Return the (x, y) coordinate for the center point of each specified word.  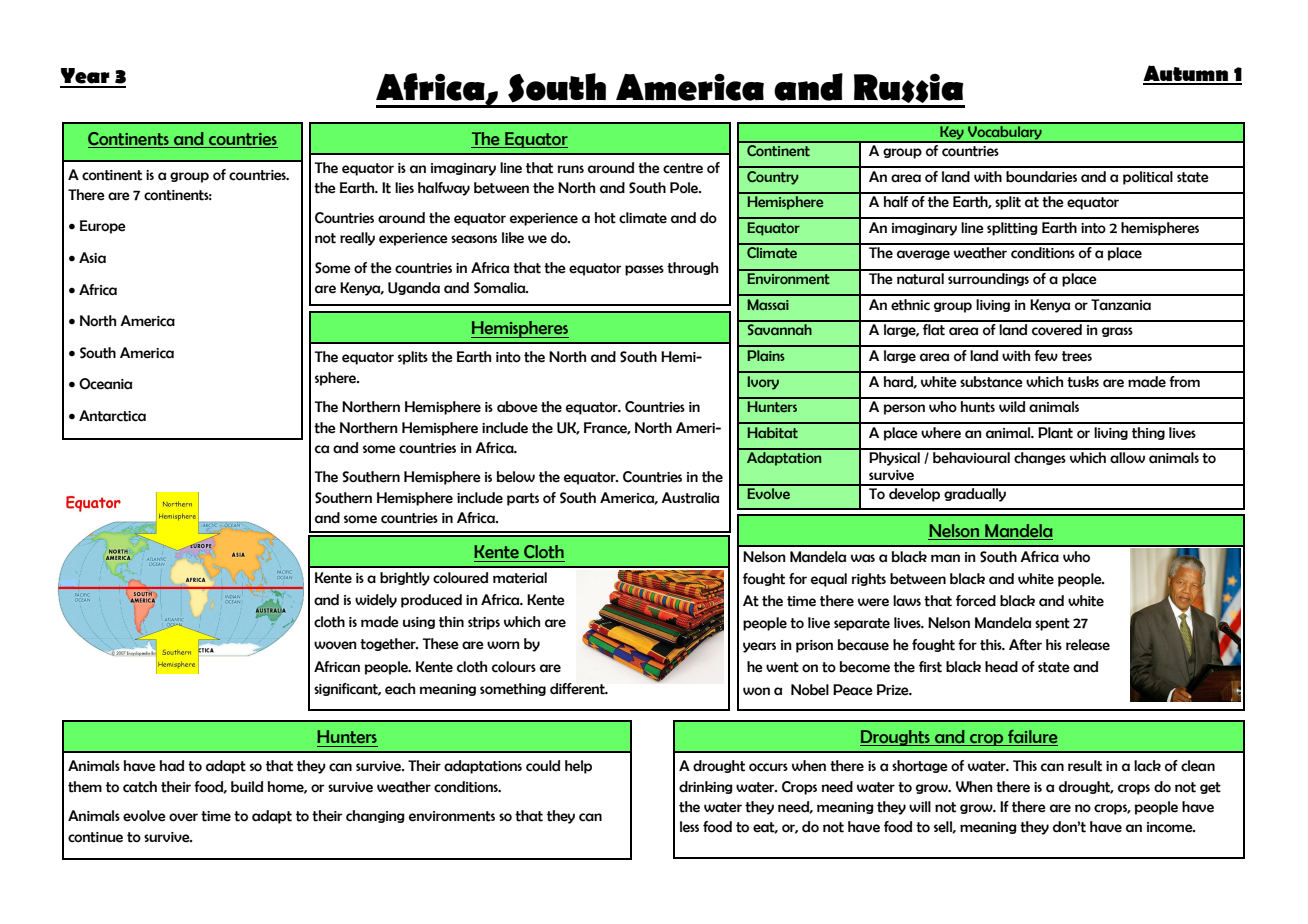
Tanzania (1121, 305)
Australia (690, 498)
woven (335, 645)
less (689, 827)
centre (683, 168)
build (247, 787)
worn (503, 645)
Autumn (1186, 74)
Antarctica (112, 416)
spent (1052, 624)
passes (644, 270)
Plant (1055, 433)
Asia (92, 258)
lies (404, 188)
